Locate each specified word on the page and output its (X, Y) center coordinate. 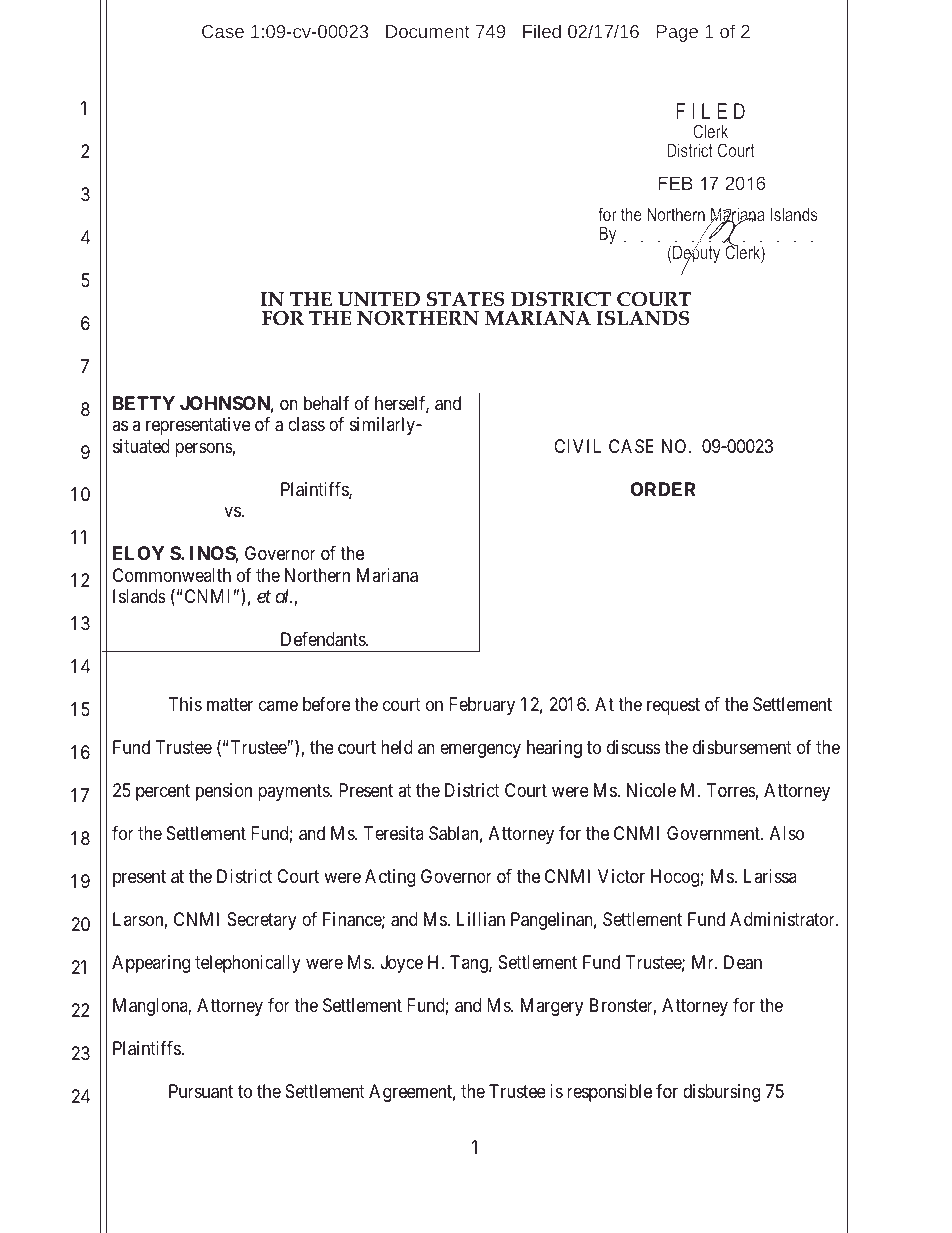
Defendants (324, 639)
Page (677, 33)
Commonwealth (172, 575)
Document (428, 31)
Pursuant (201, 1091)
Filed (542, 31)
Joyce (402, 964)
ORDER (663, 489)
